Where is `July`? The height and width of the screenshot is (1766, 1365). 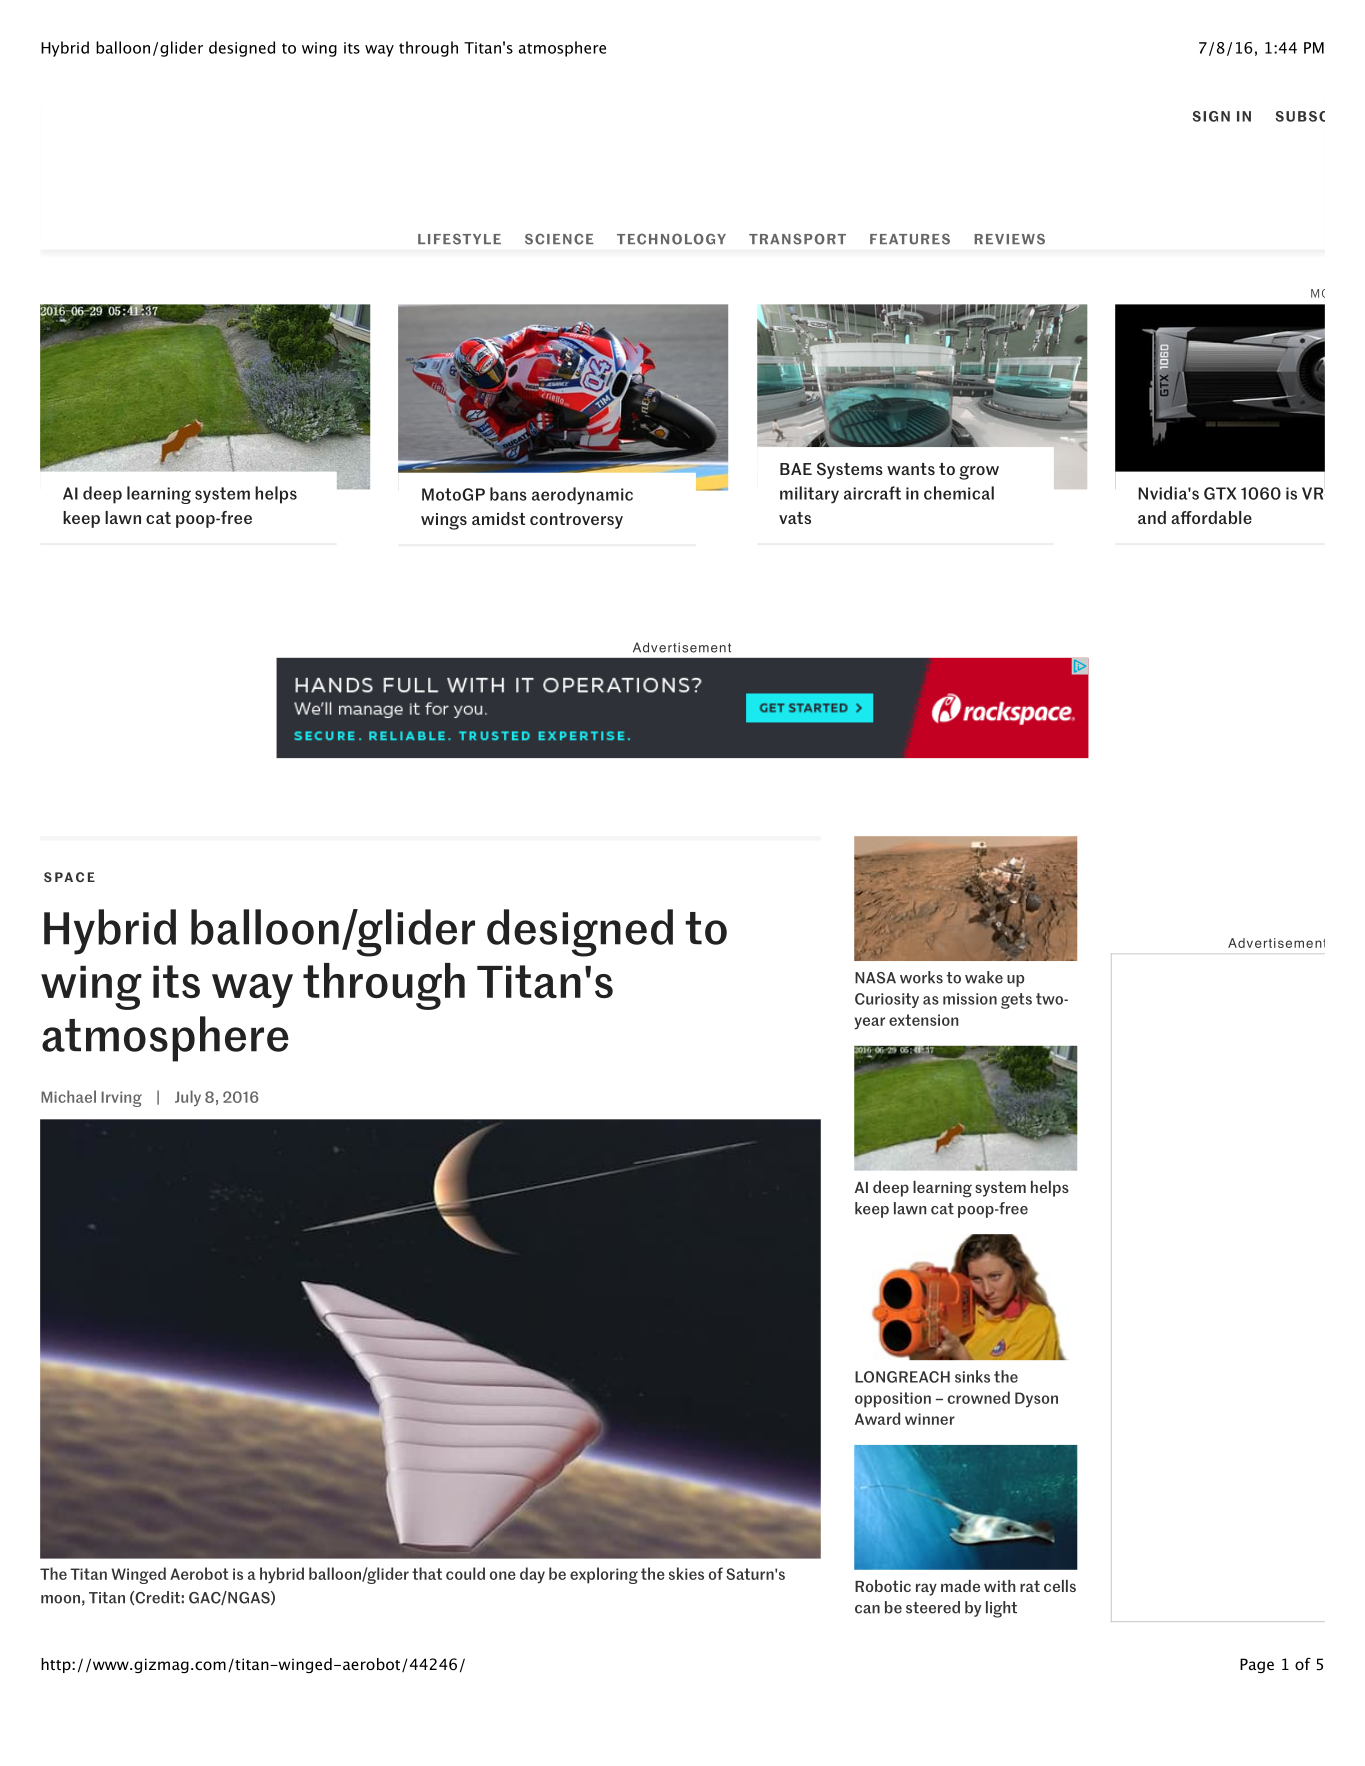
July is located at coordinates (188, 1098).
